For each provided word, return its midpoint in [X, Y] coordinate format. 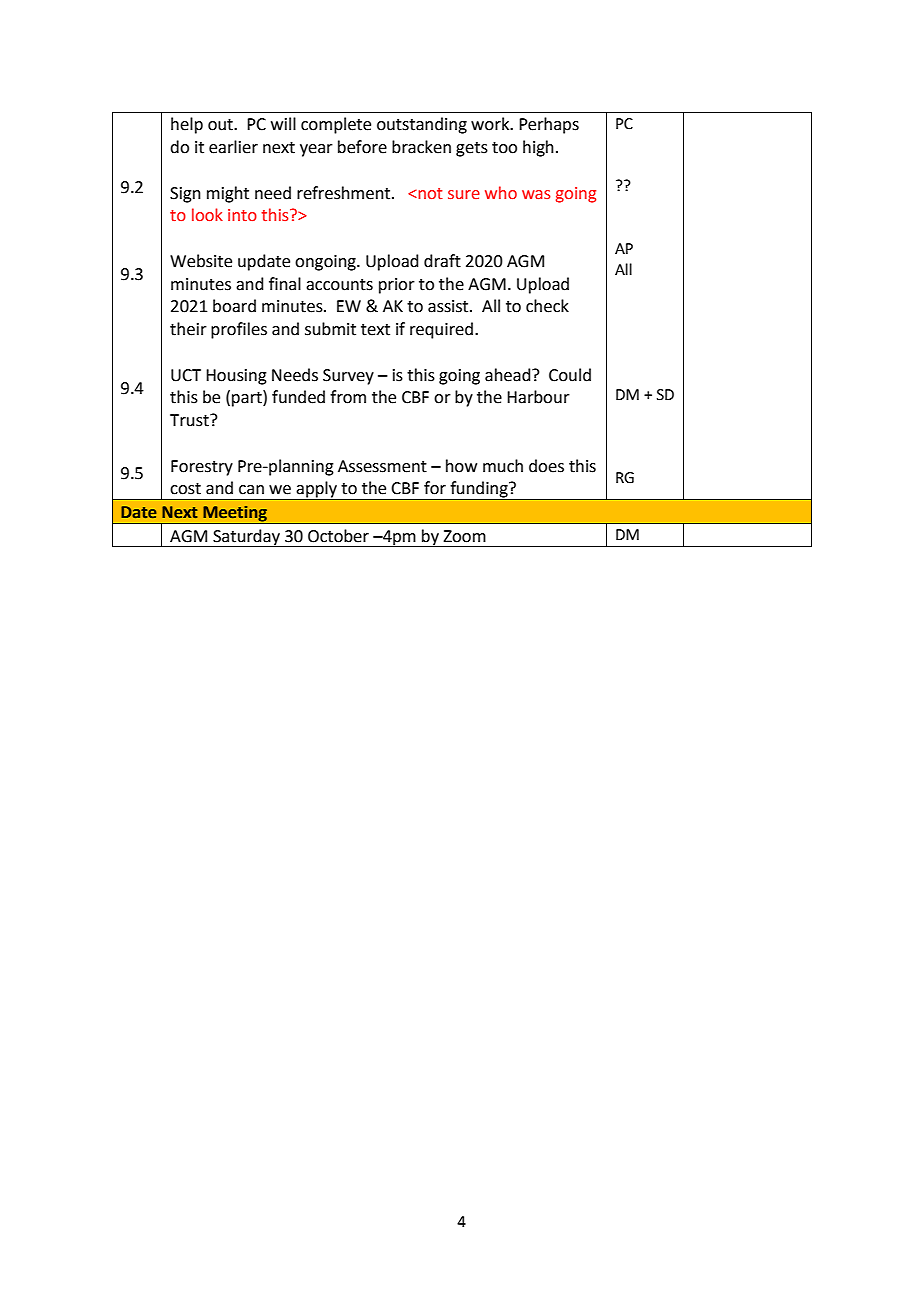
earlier [233, 147]
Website [201, 261]
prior [397, 286]
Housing [236, 377]
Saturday [246, 538]
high [538, 148]
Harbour [538, 397]
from [348, 397]
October [338, 536]
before [362, 147]
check [547, 306]
